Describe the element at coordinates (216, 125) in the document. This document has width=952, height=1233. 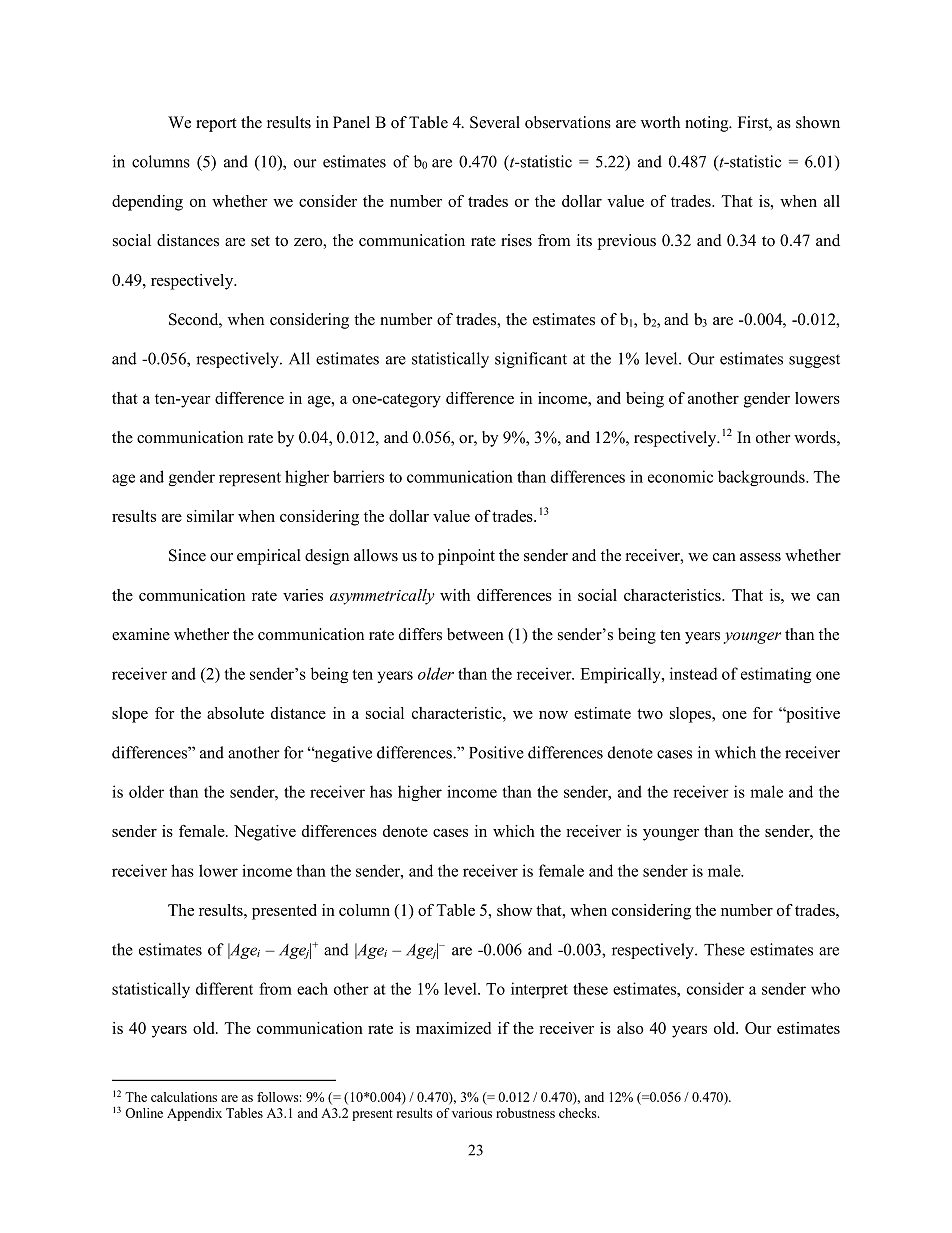
I see `report` at that location.
